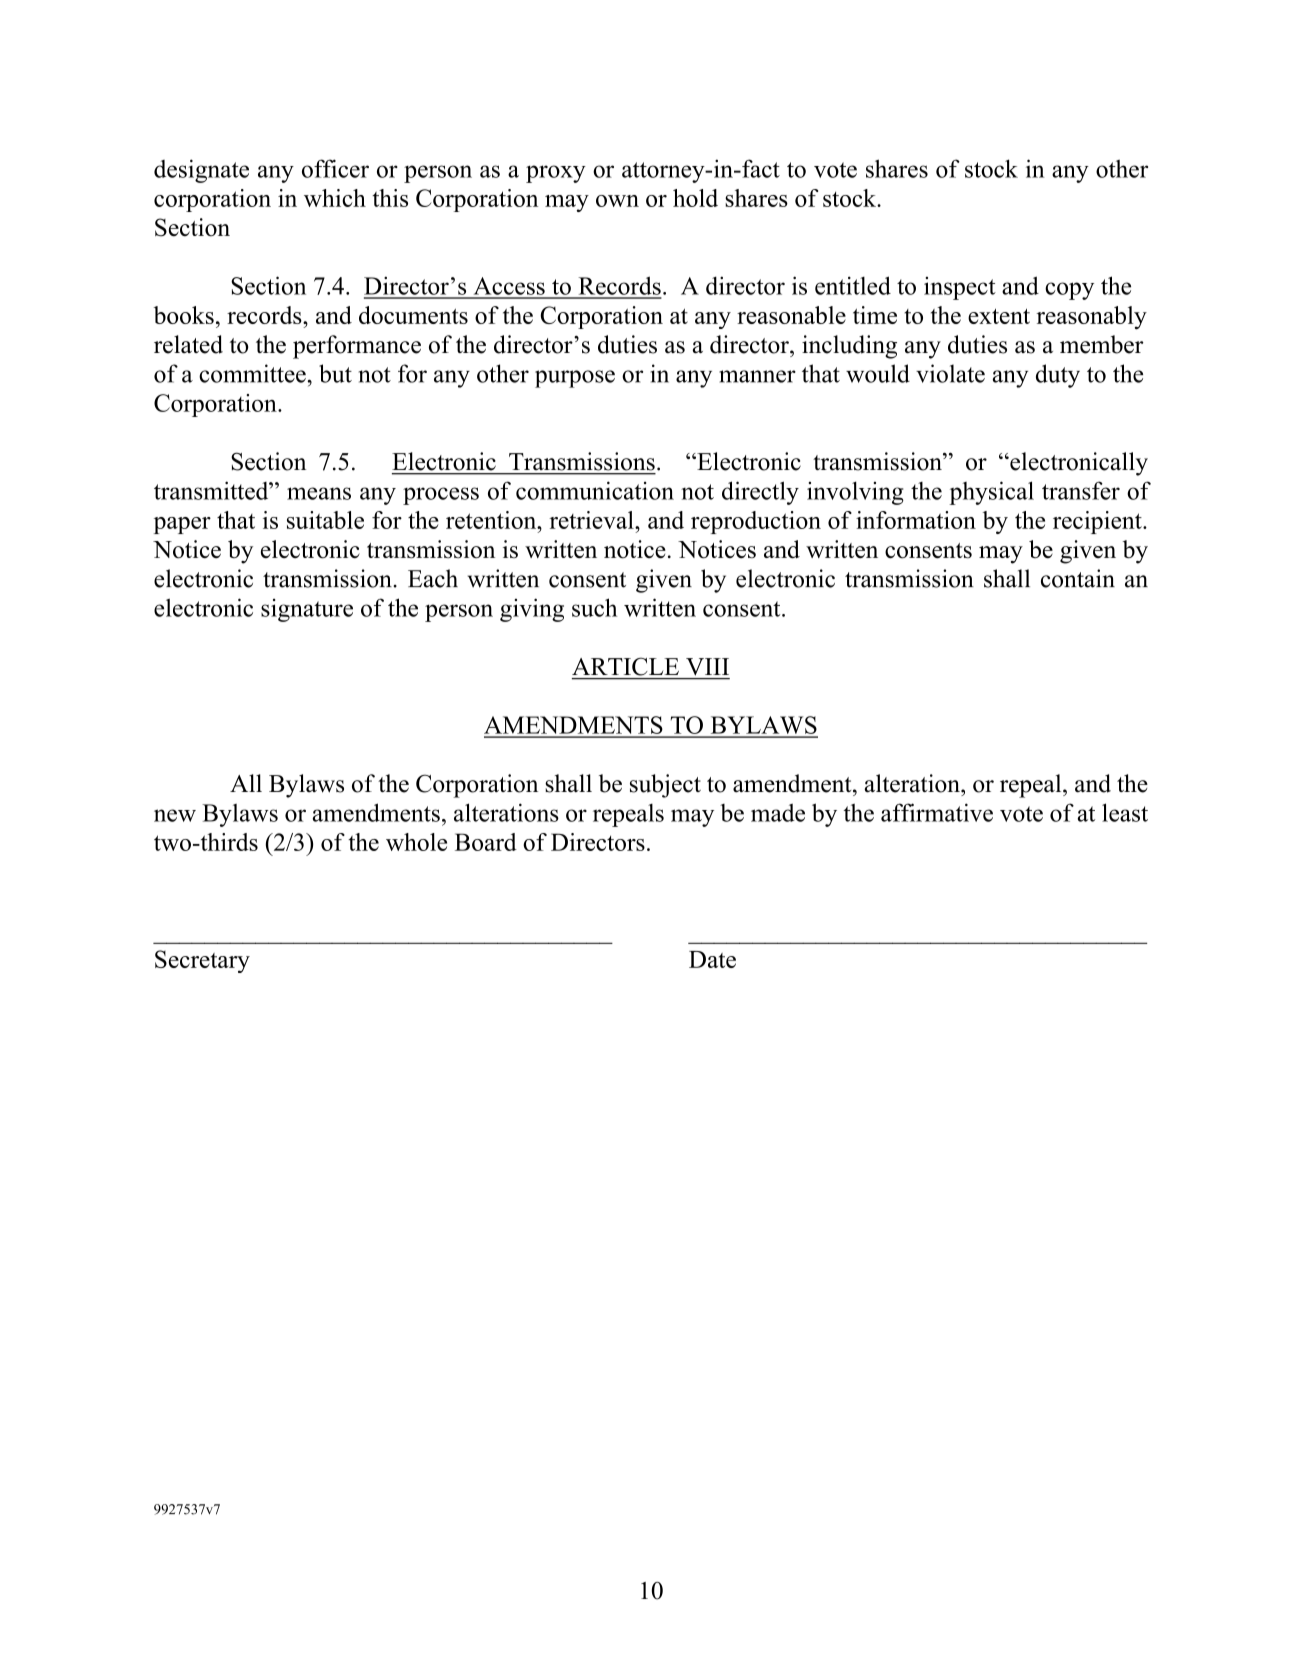 This page has width=1299, height=1680. What do you see at coordinates (617, 201) in the page?
I see `own` at bounding box center [617, 201].
